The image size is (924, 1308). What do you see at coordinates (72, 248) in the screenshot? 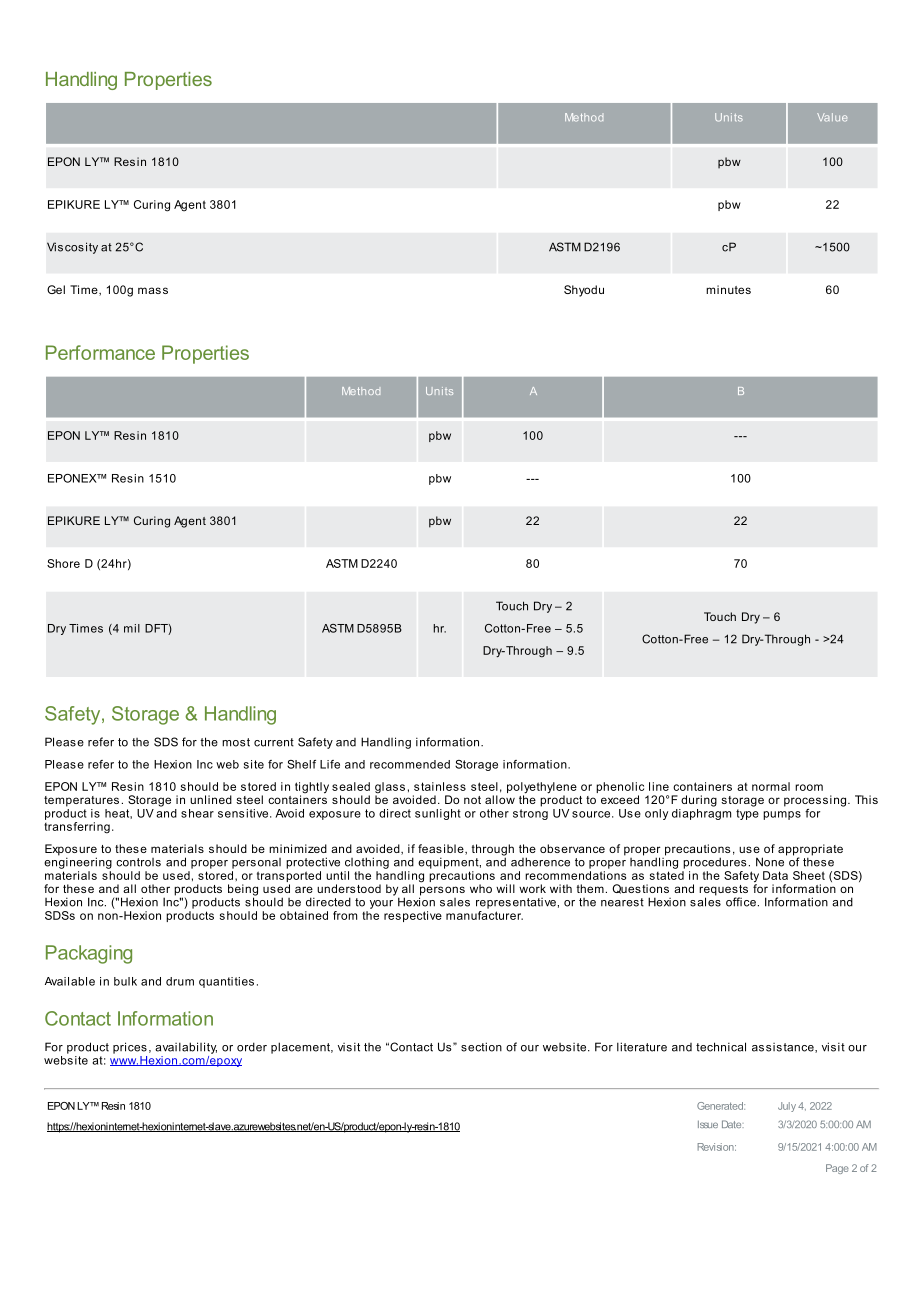
I see `Viscosity` at bounding box center [72, 248].
